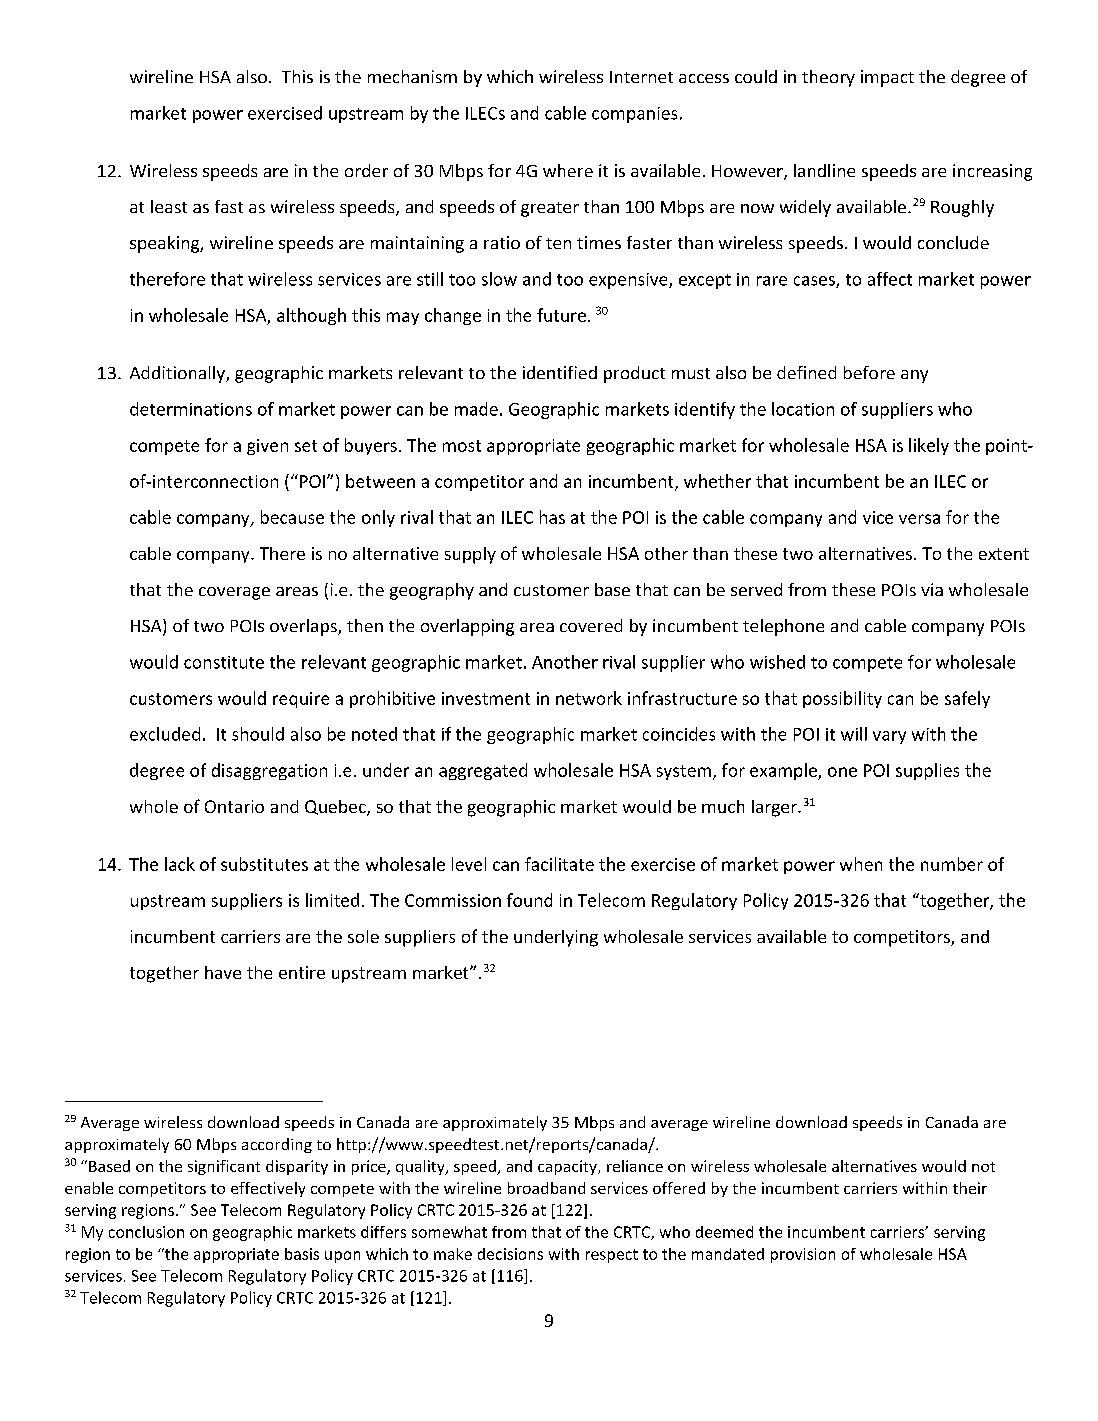  Describe the element at coordinates (146, 1232) in the screenshot. I see `conclusion` at that location.
